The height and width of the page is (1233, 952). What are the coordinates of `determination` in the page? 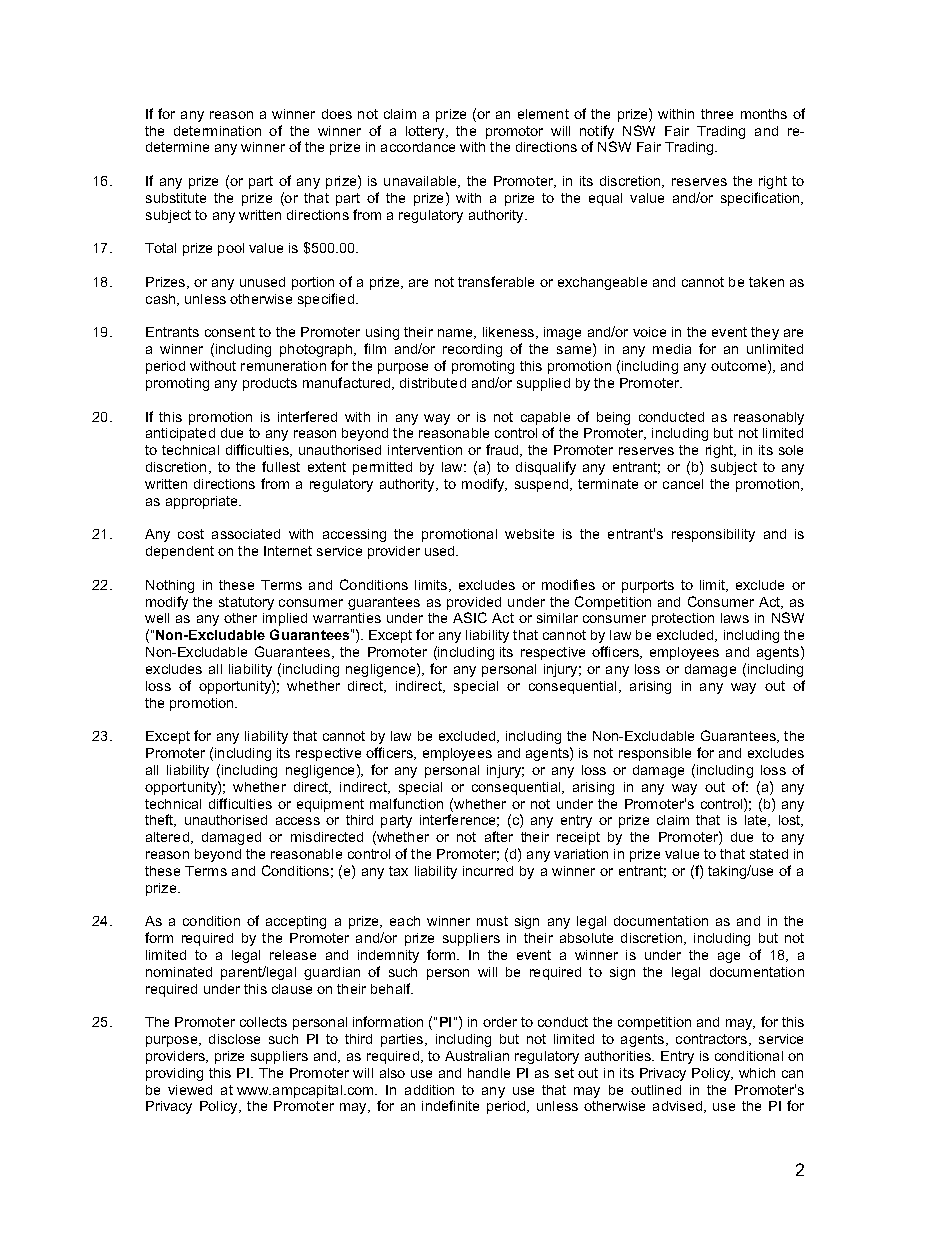 It's located at (217, 131).
